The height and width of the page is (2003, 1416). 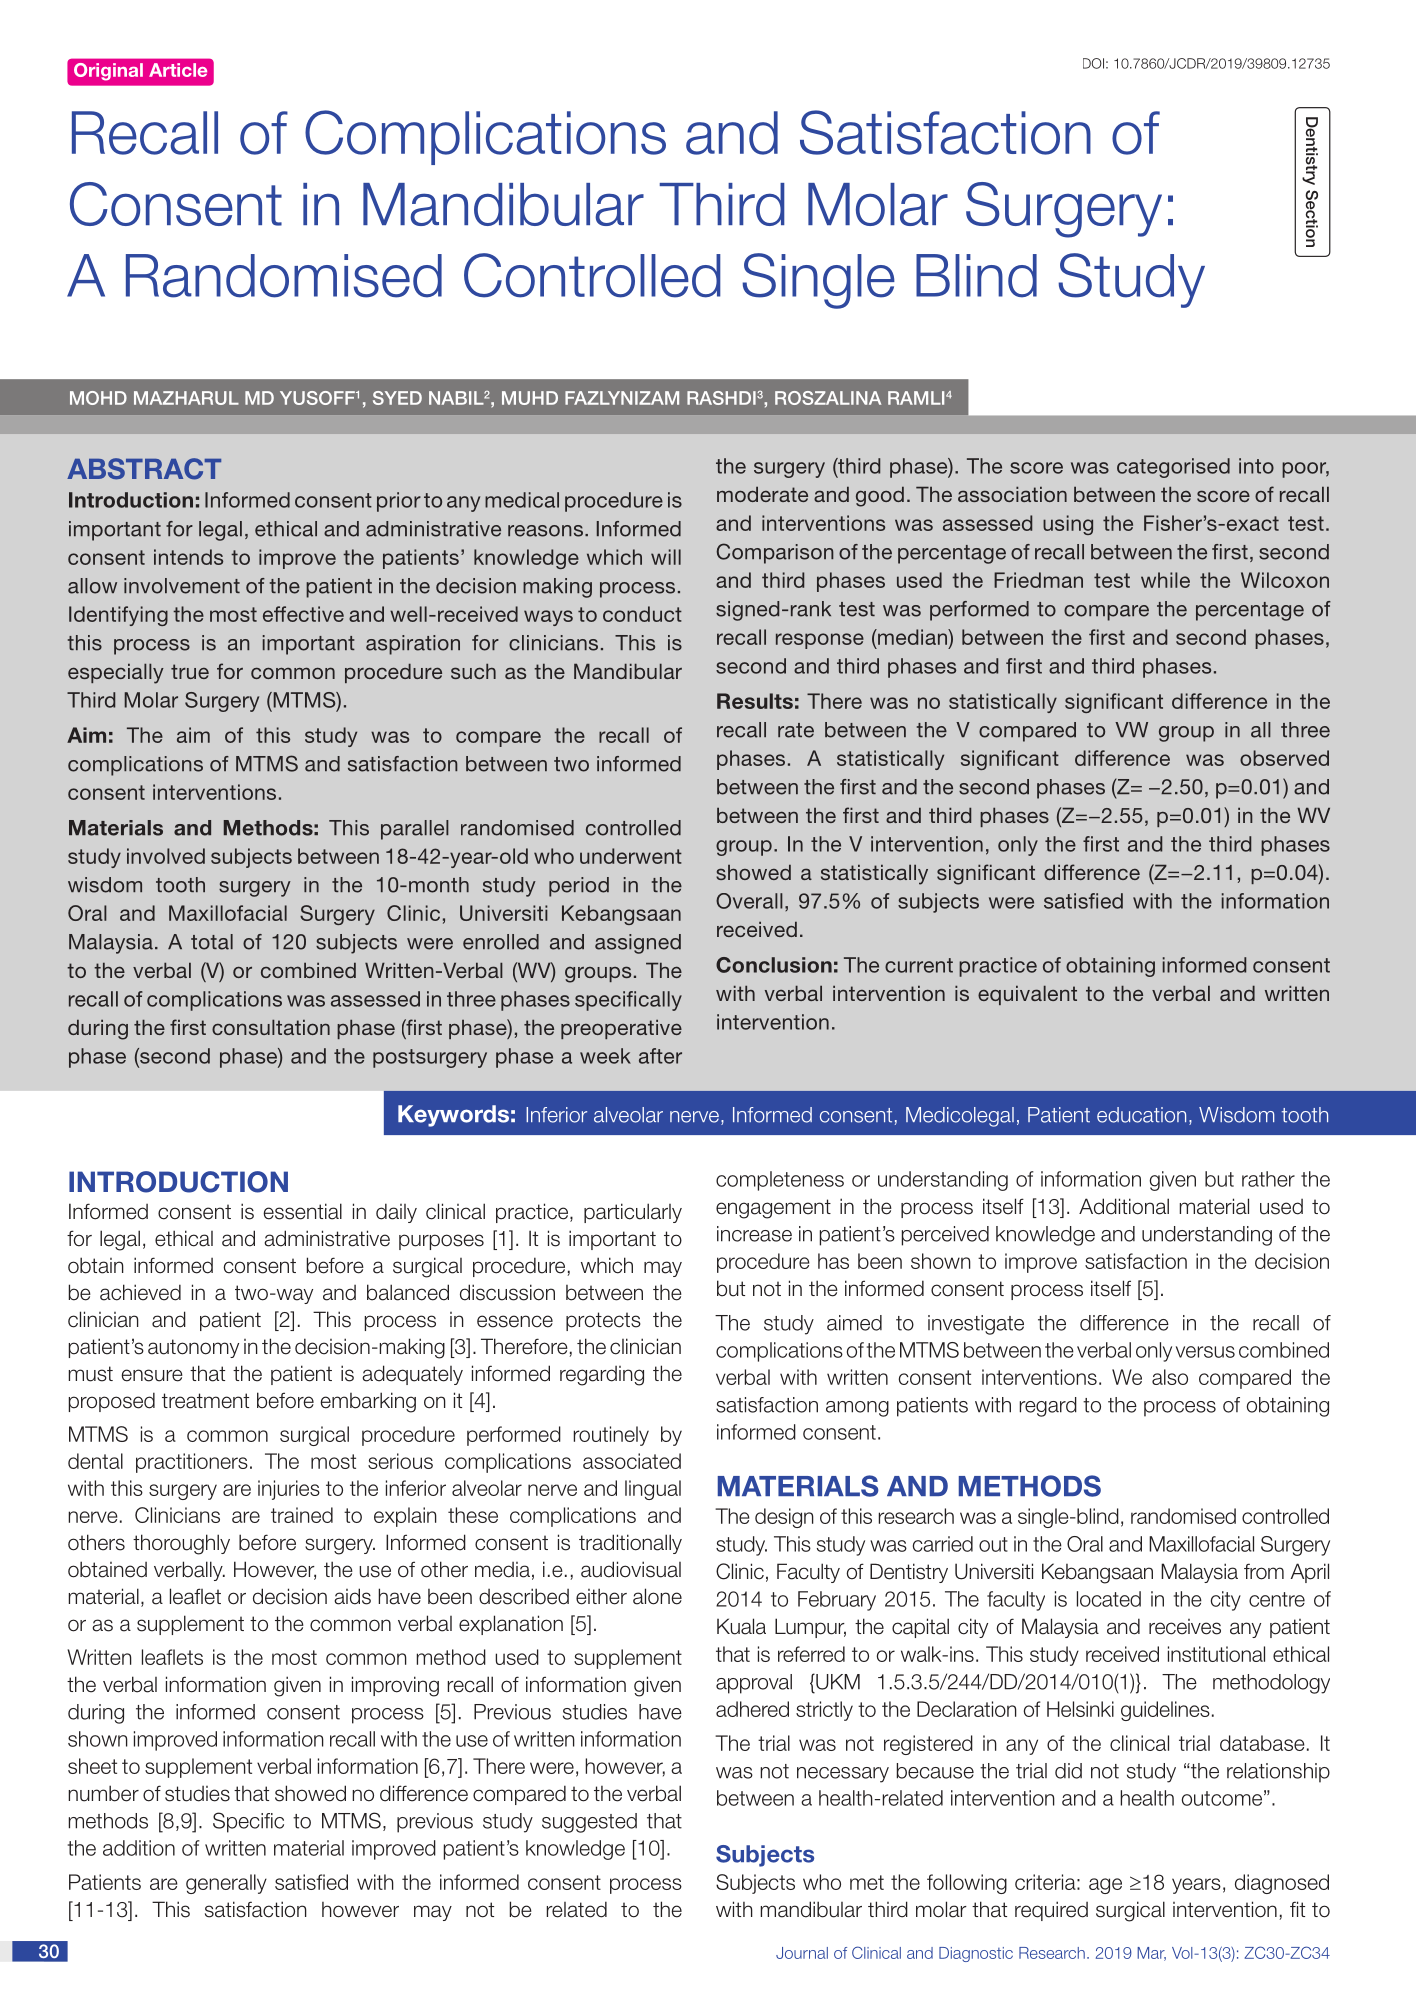 I want to click on Journal, so click(x=802, y=1953).
